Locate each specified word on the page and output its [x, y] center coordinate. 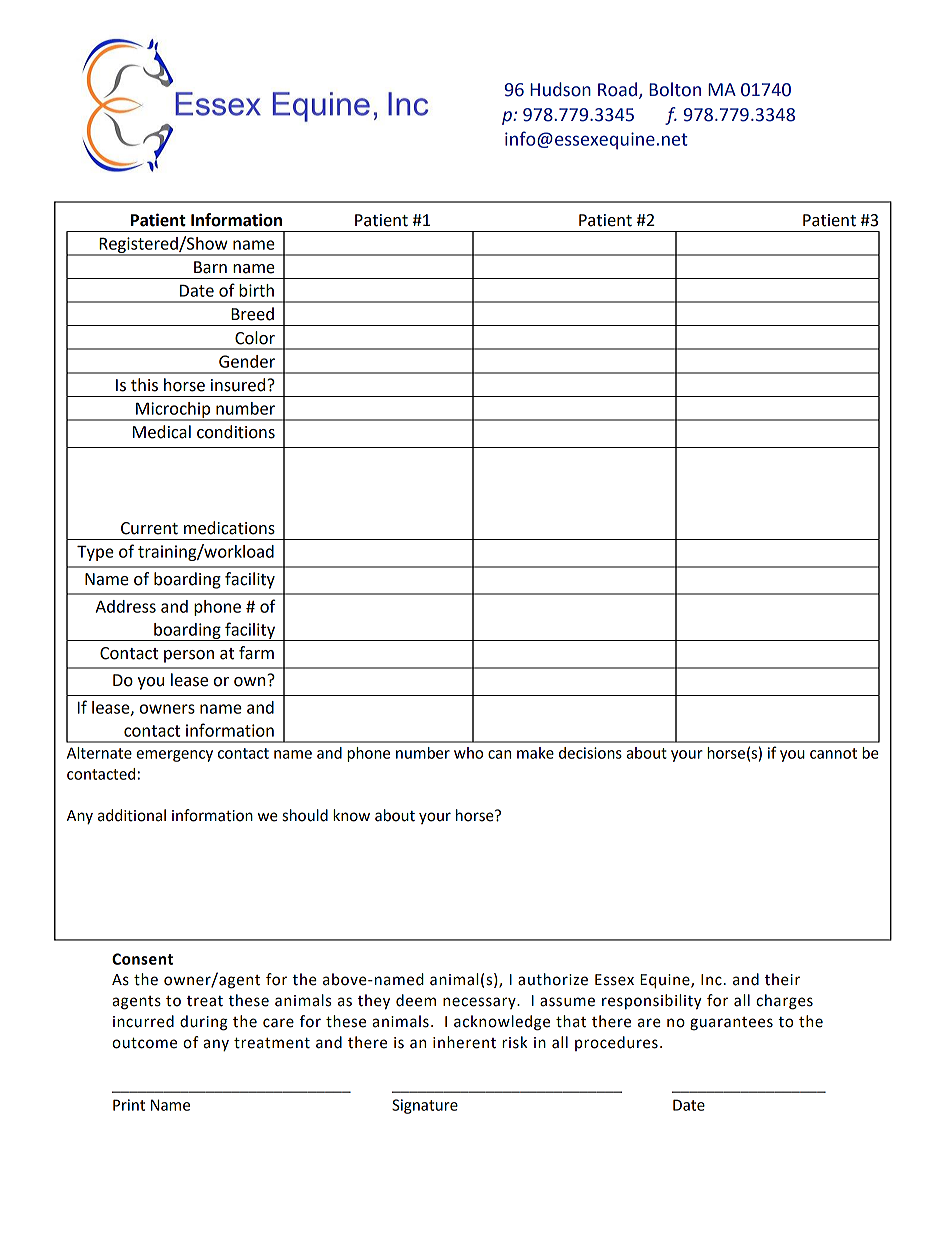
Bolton [675, 89]
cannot [833, 753]
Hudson [560, 89]
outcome [144, 1043]
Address [126, 606]
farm [256, 653]
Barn [210, 267]
